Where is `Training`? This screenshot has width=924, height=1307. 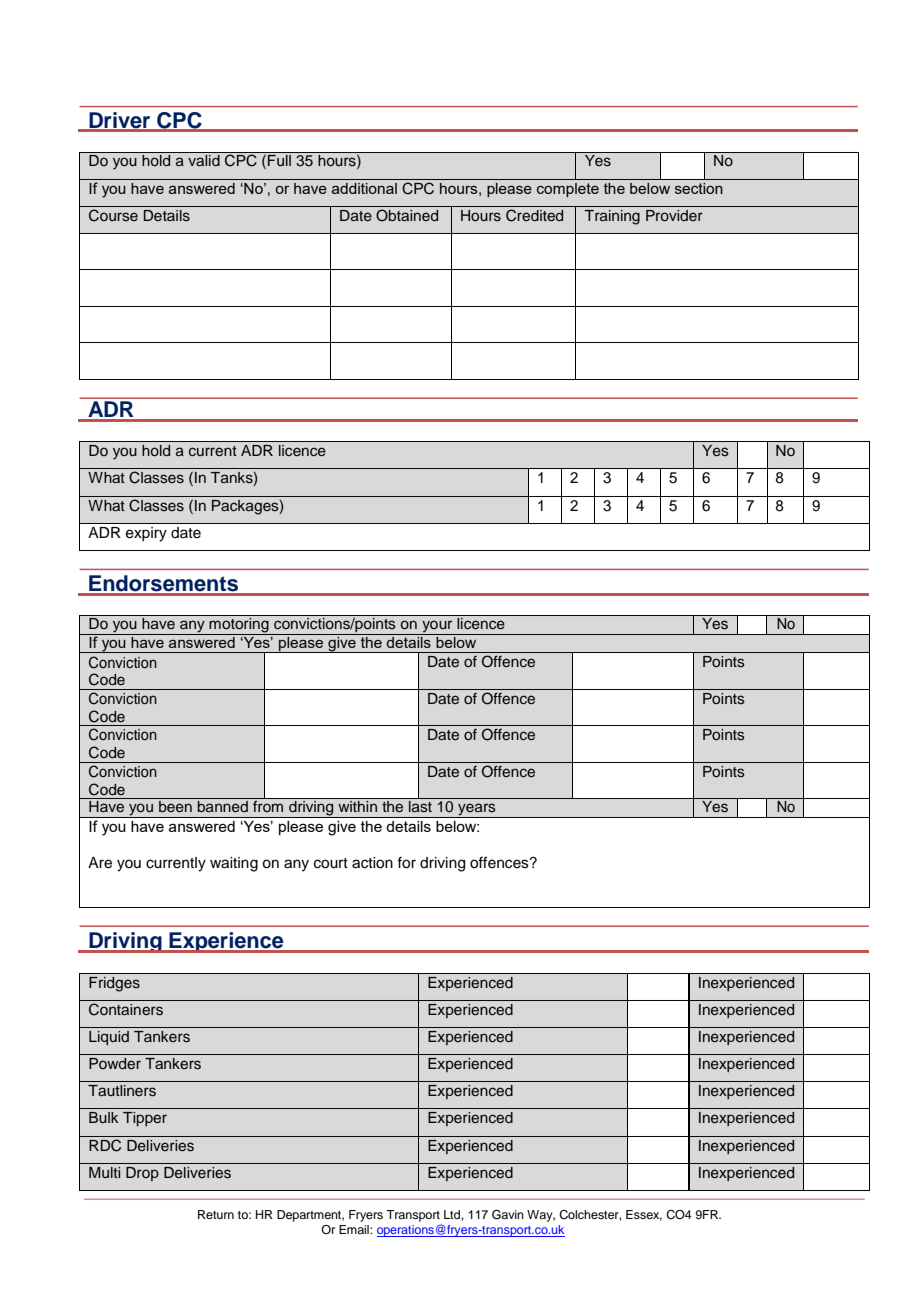
Training is located at coordinates (612, 217).
